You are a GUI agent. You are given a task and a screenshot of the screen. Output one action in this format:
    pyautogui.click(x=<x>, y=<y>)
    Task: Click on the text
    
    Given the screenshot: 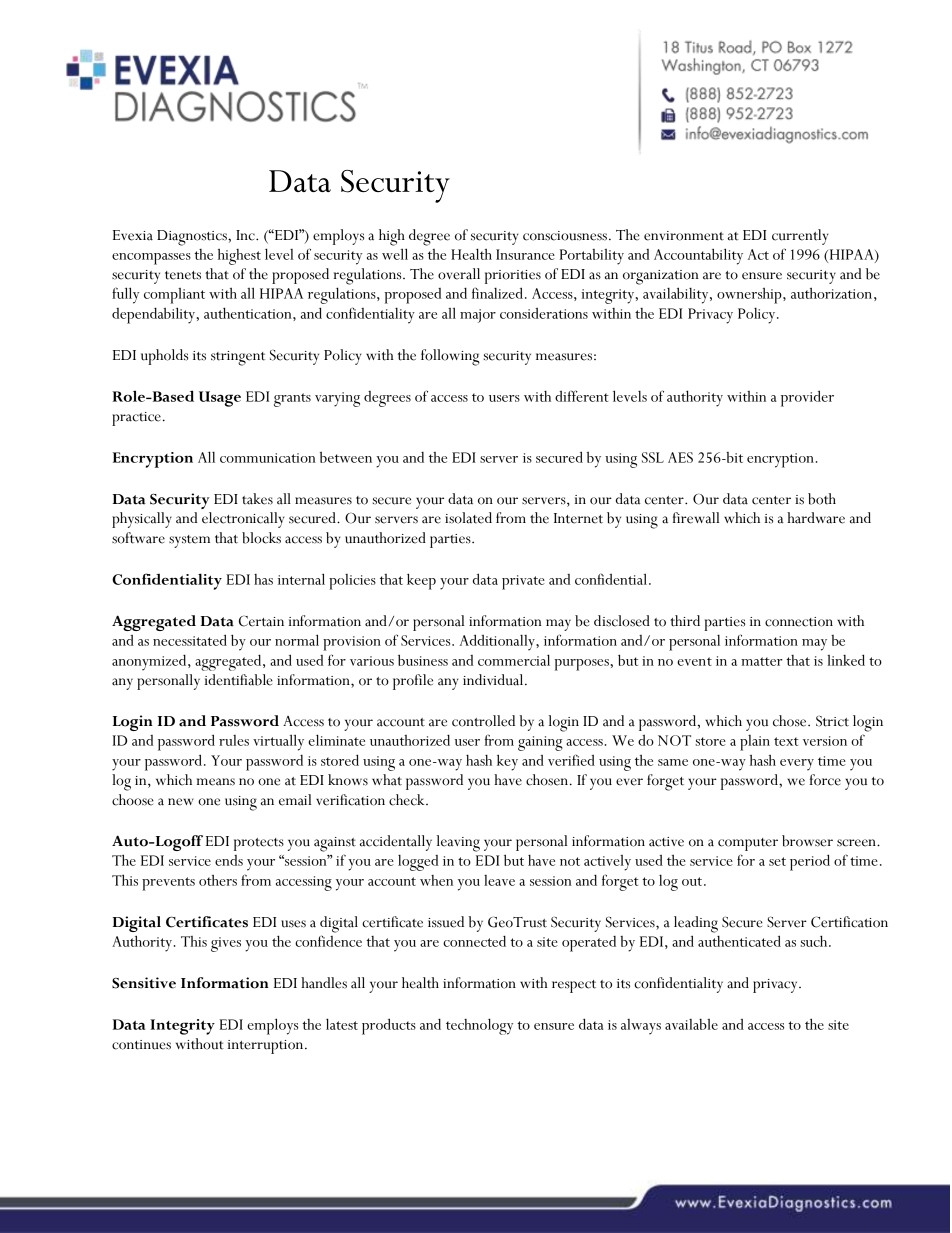 What is the action you would take?
    pyautogui.click(x=786, y=741)
